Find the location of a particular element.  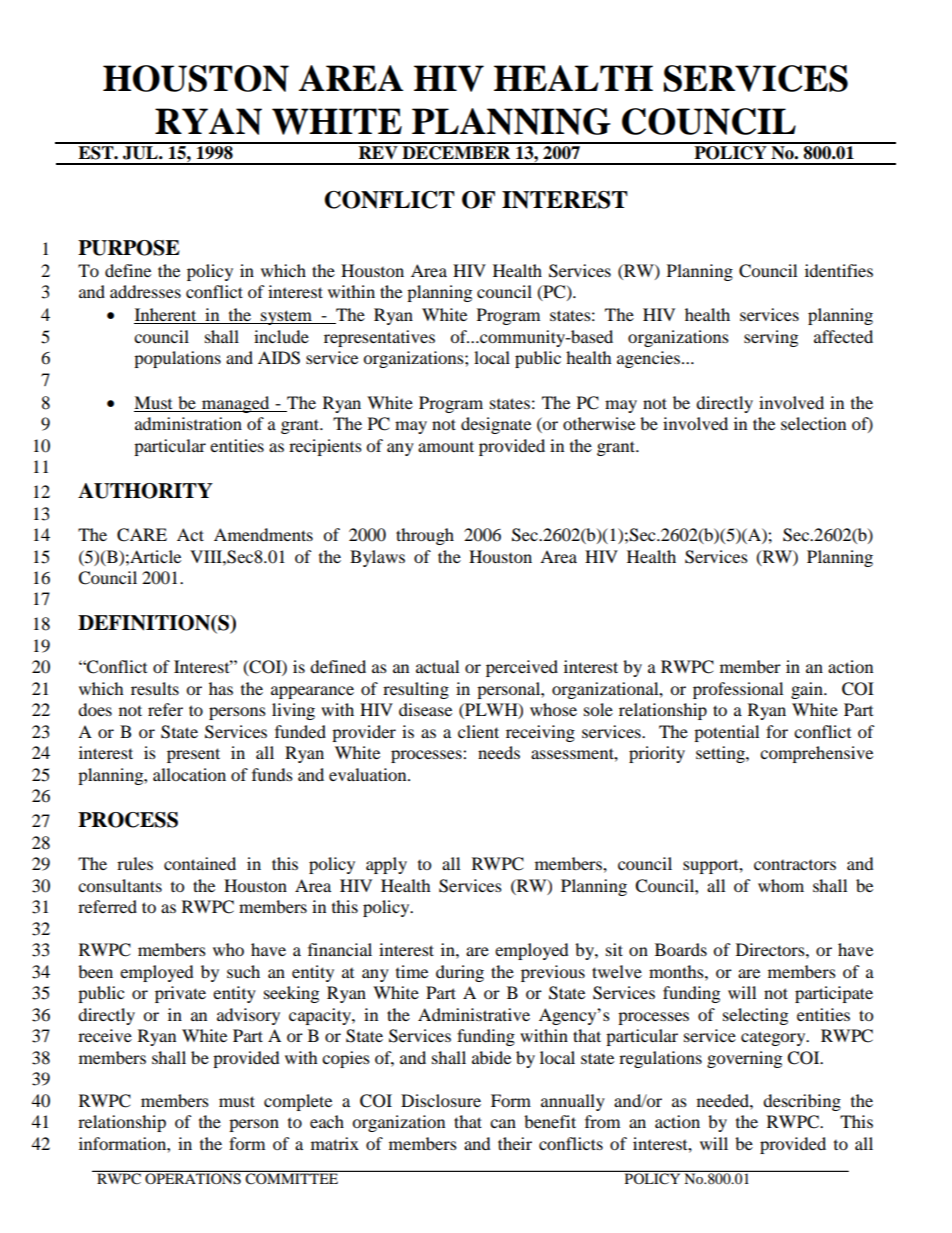

OPERATIONS is located at coordinates (193, 1178).
